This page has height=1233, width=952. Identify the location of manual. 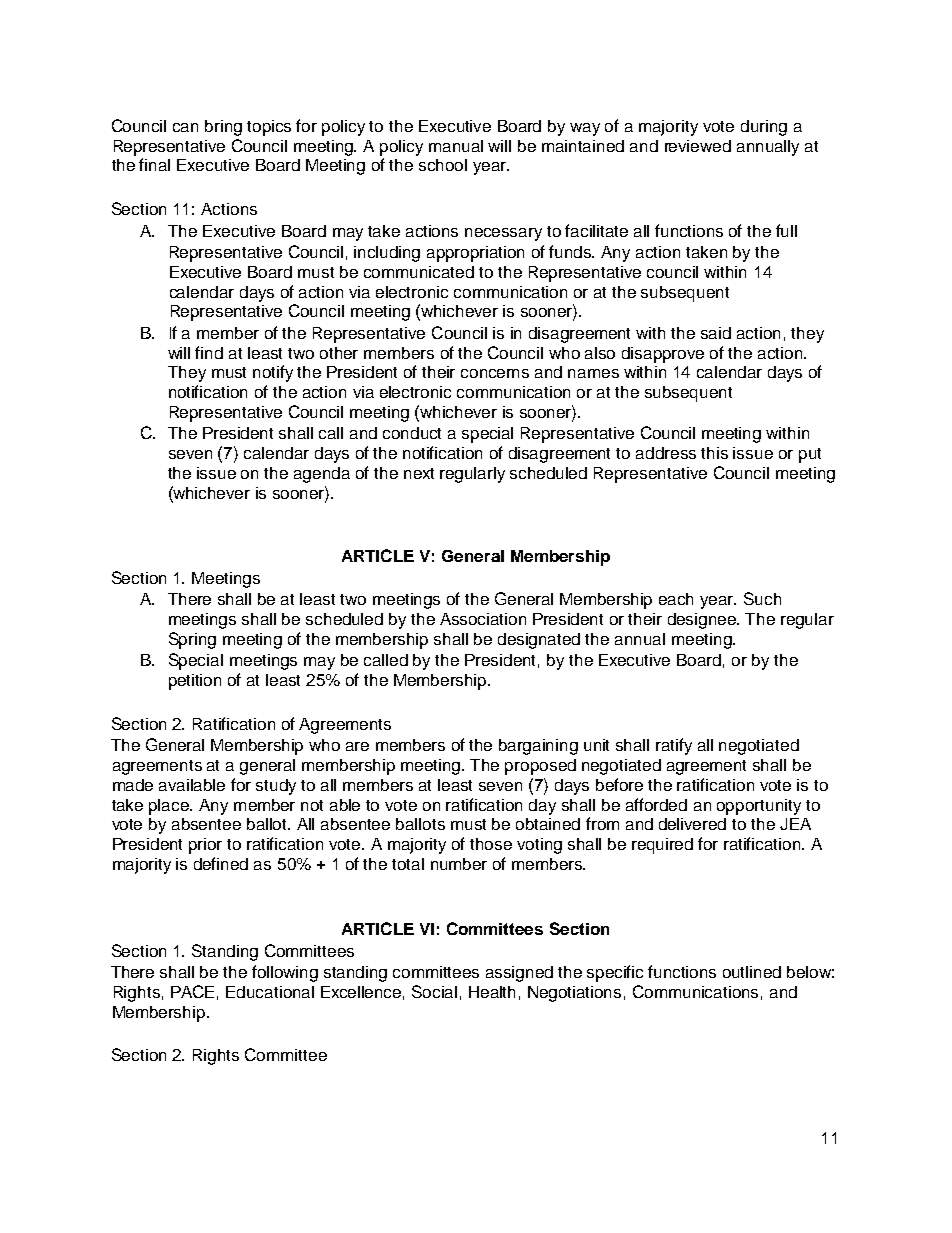
(456, 146).
